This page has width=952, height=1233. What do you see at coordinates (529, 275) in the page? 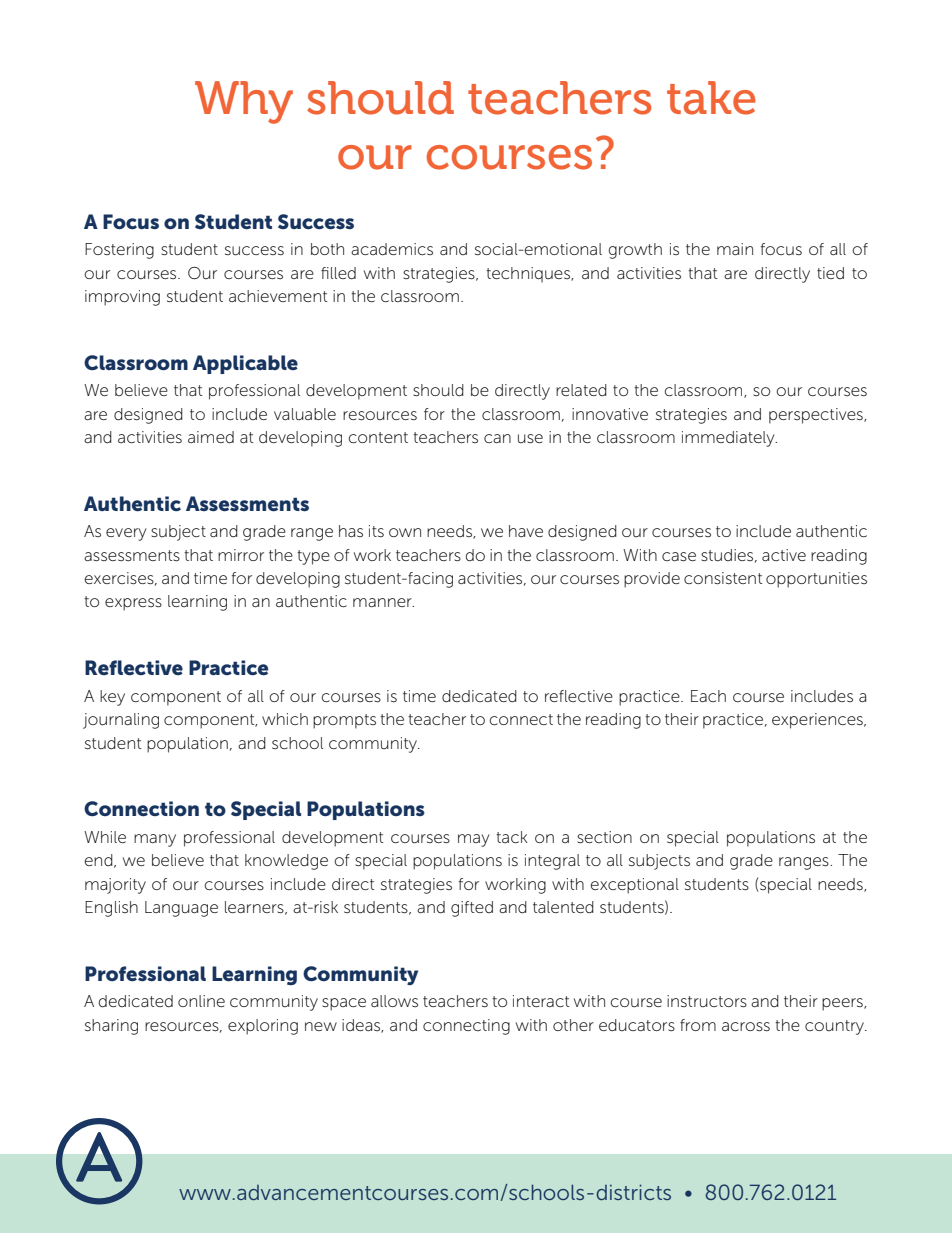
I see `techniques` at bounding box center [529, 275].
